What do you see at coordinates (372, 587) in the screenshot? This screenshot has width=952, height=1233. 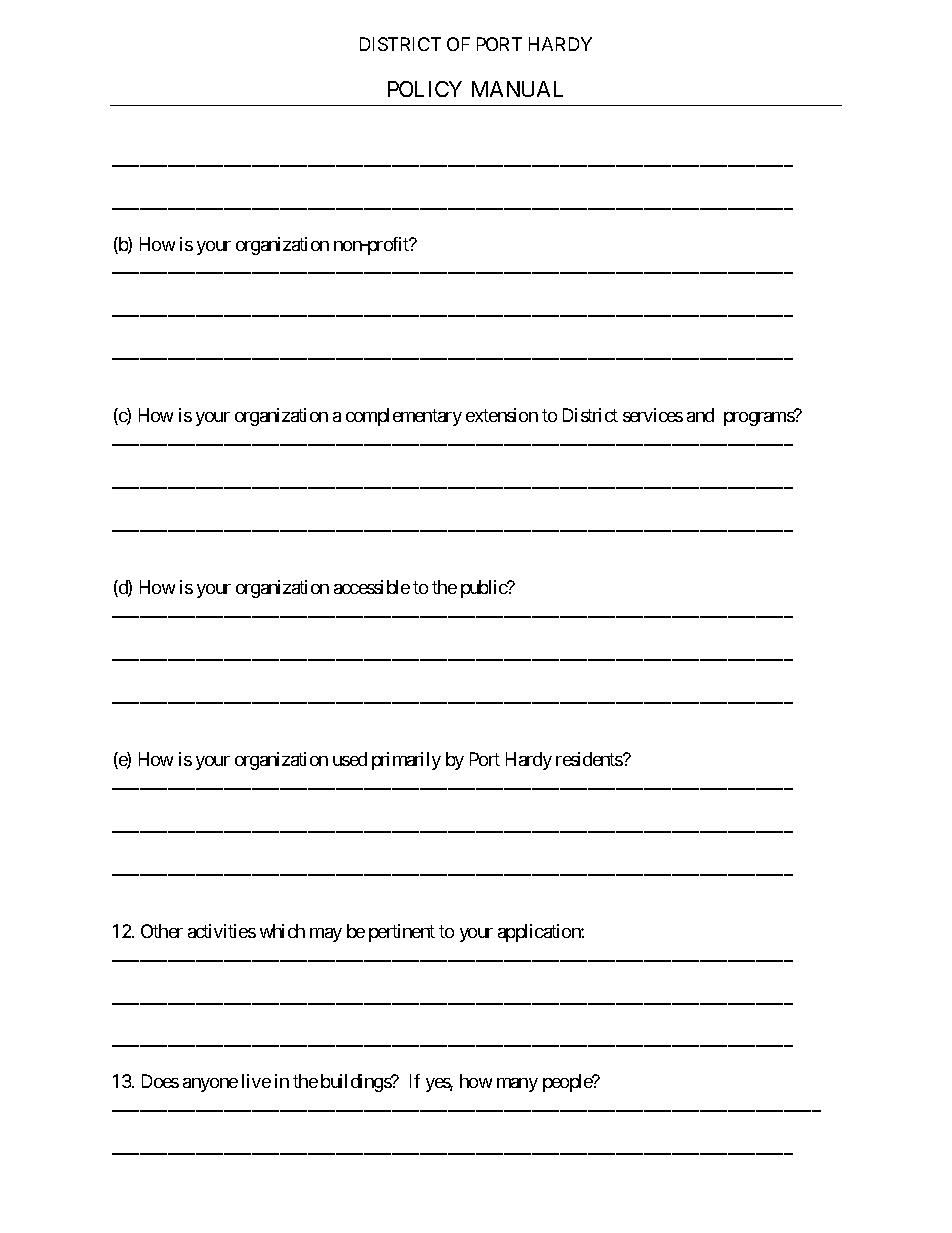 I see `accessible` at bounding box center [372, 587].
